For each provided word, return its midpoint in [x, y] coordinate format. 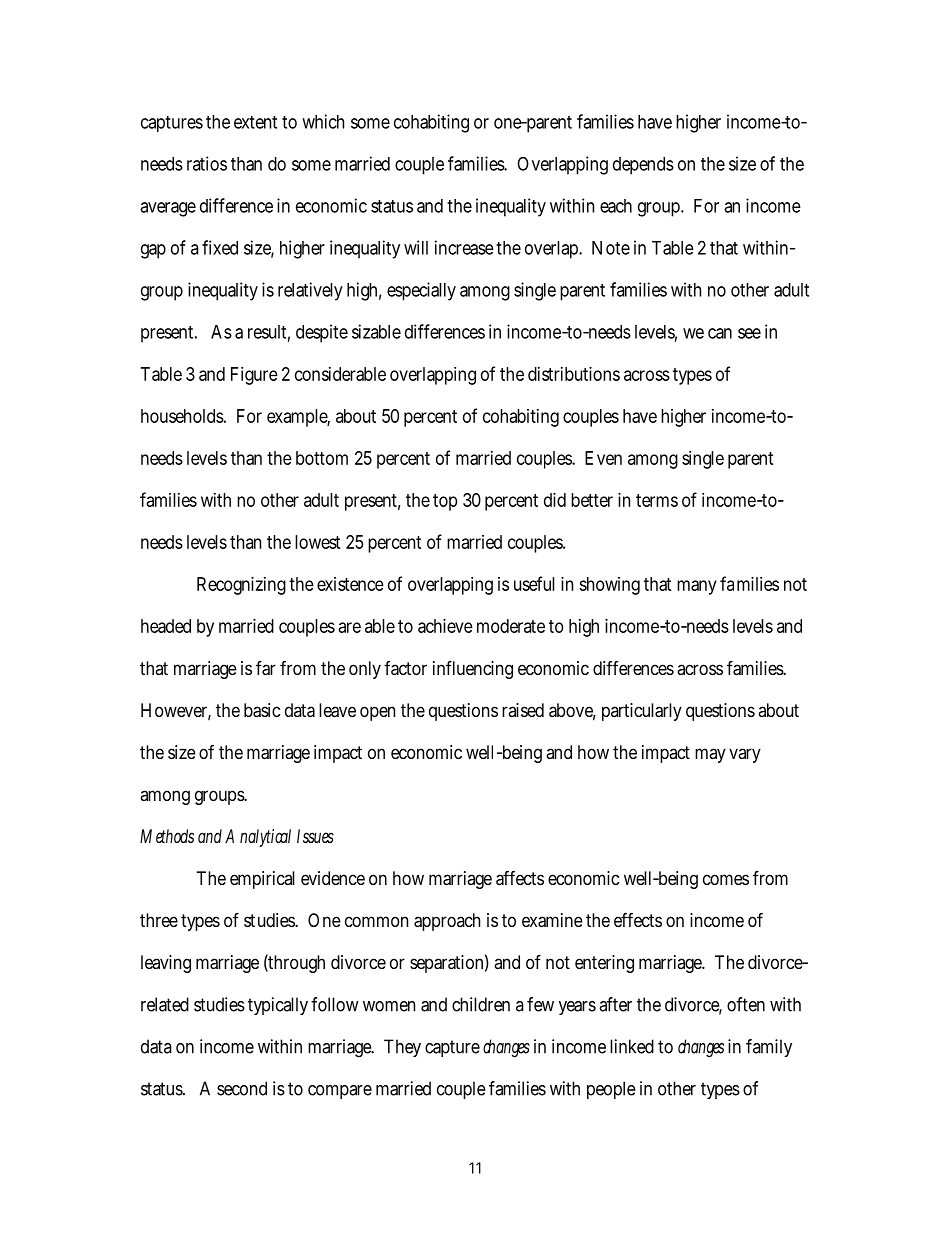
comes [726, 879]
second [242, 1088]
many [699, 587]
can [720, 333]
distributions [574, 374]
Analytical [258, 838]
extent [255, 122]
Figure [254, 376]
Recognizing [241, 586]
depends [643, 166]
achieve [445, 626]
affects [520, 878]
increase [464, 247]
